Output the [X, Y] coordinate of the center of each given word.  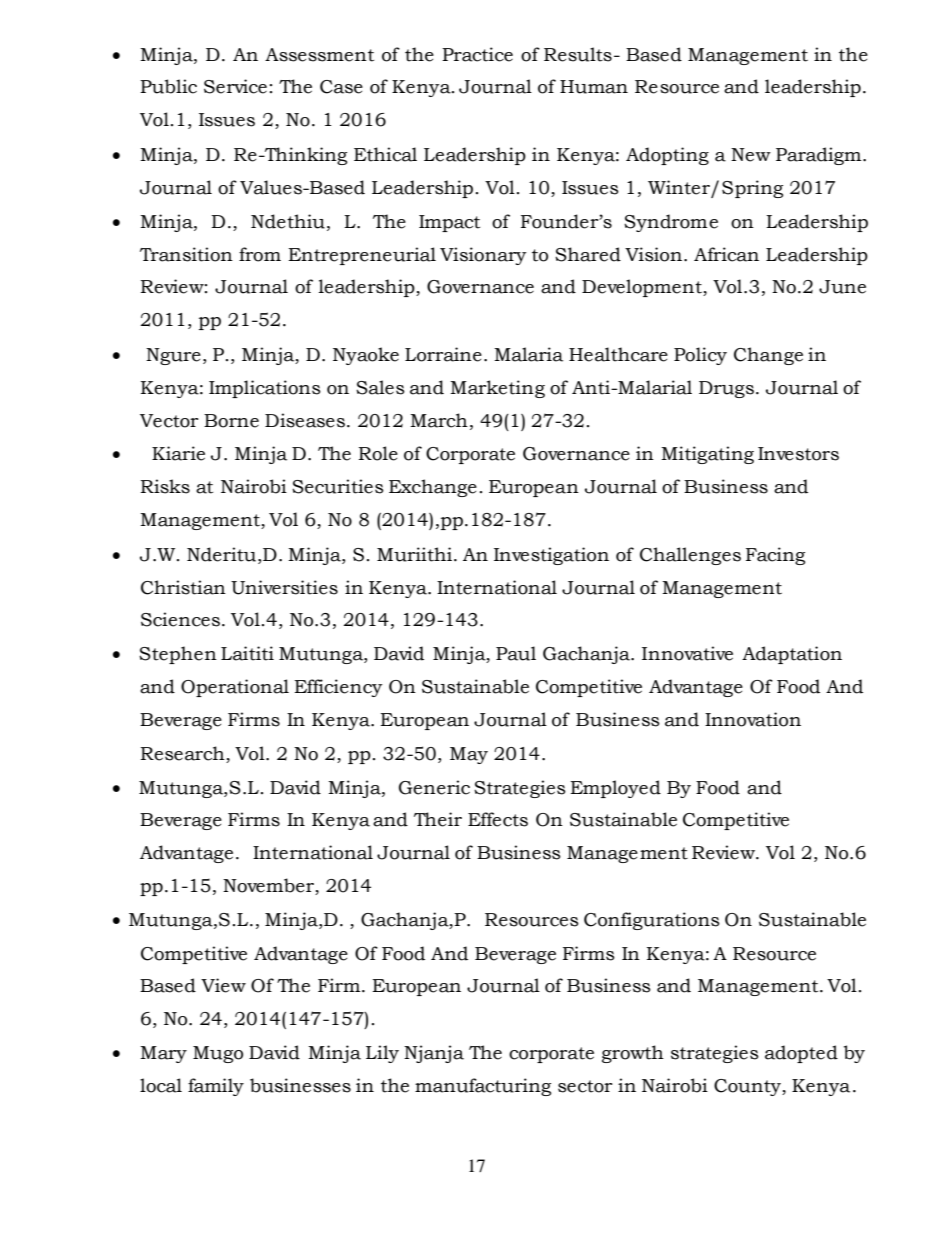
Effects [498, 819]
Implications [265, 389]
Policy [700, 356]
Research [183, 753]
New [751, 155]
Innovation [753, 719]
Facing [775, 556]
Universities [284, 587]
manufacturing [483, 1087]
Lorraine [443, 354]
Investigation [551, 556]
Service [235, 86]
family [216, 1087]
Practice [477, 54]
